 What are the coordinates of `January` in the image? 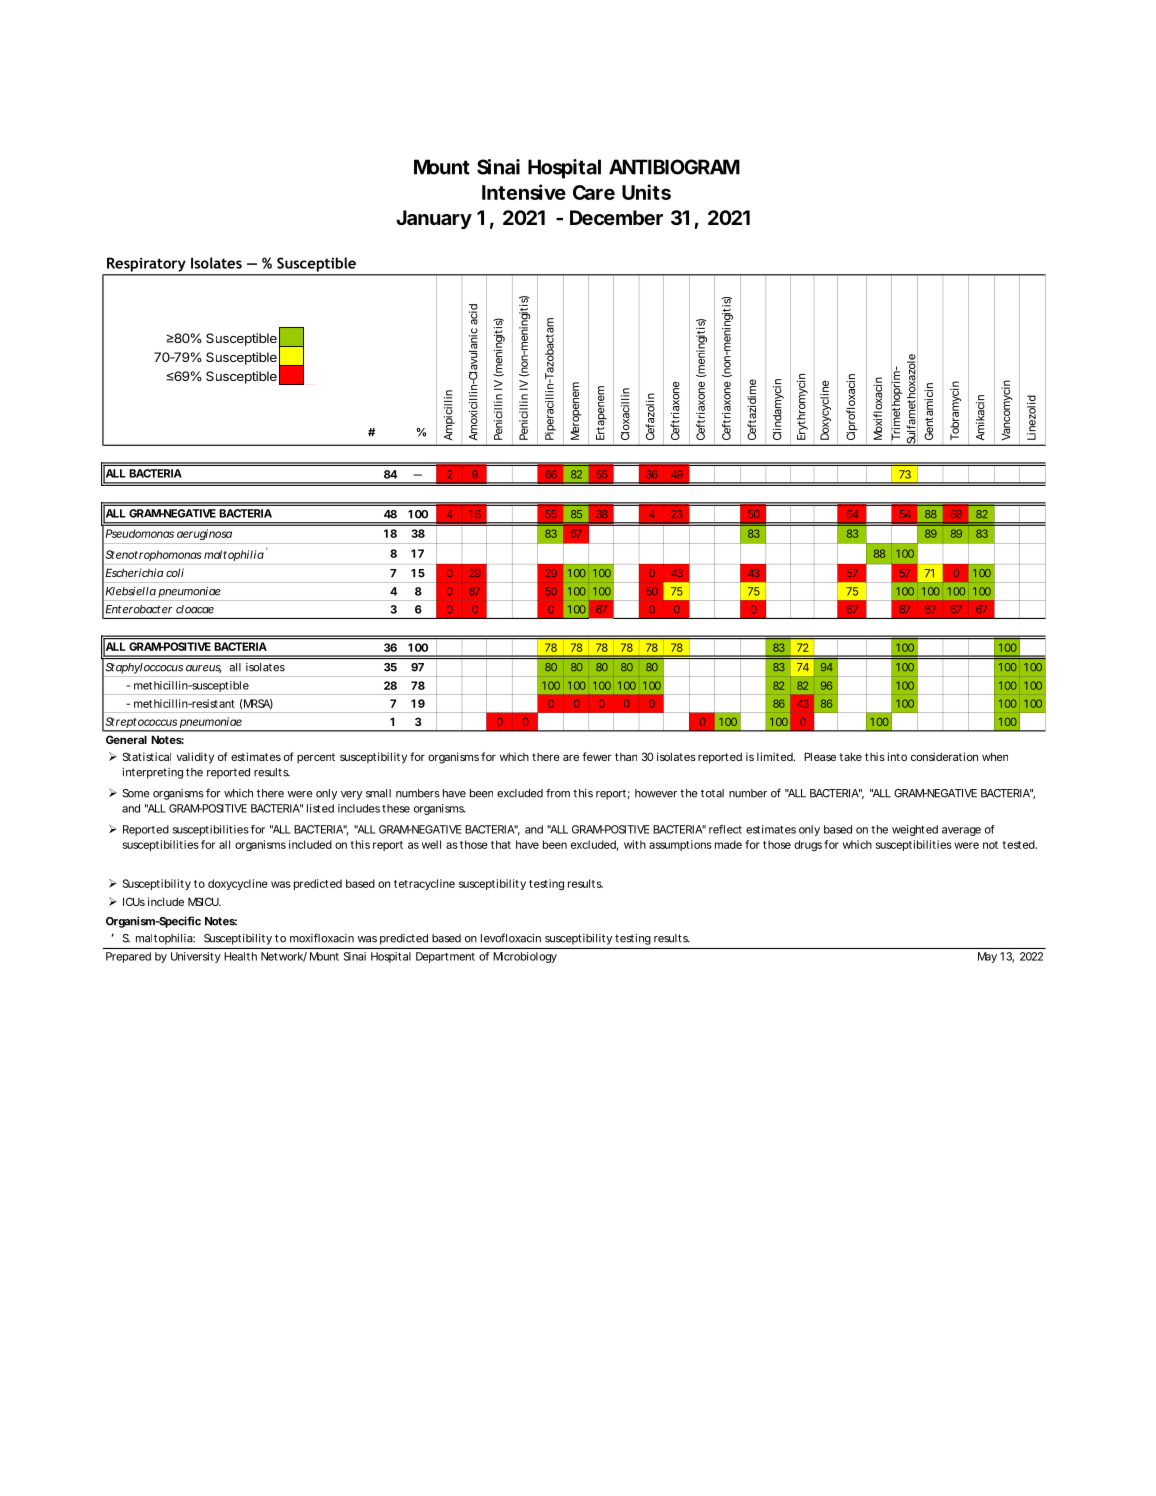 It's located at (434, 219).
